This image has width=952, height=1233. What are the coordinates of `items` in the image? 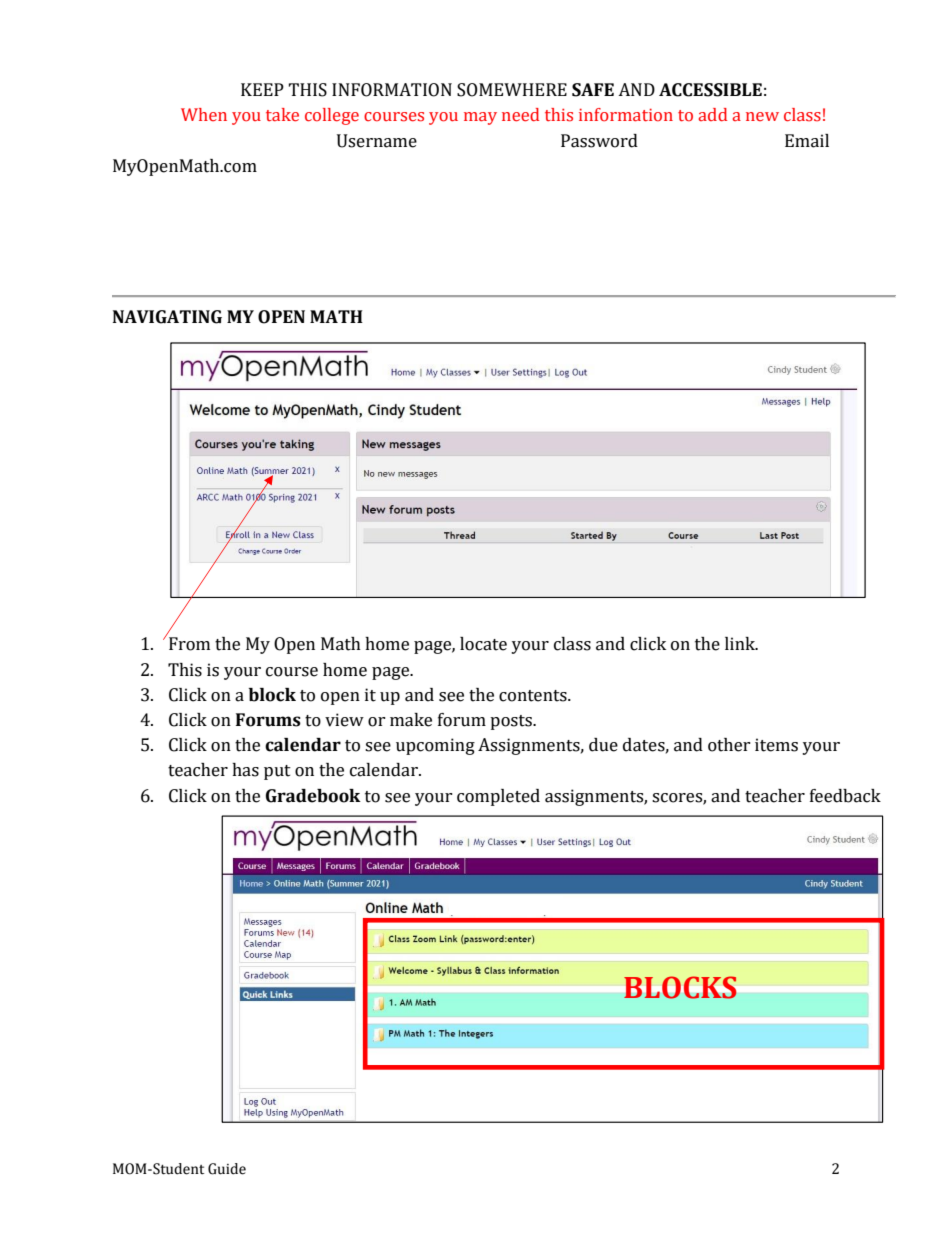 It's located at (776, 745).
